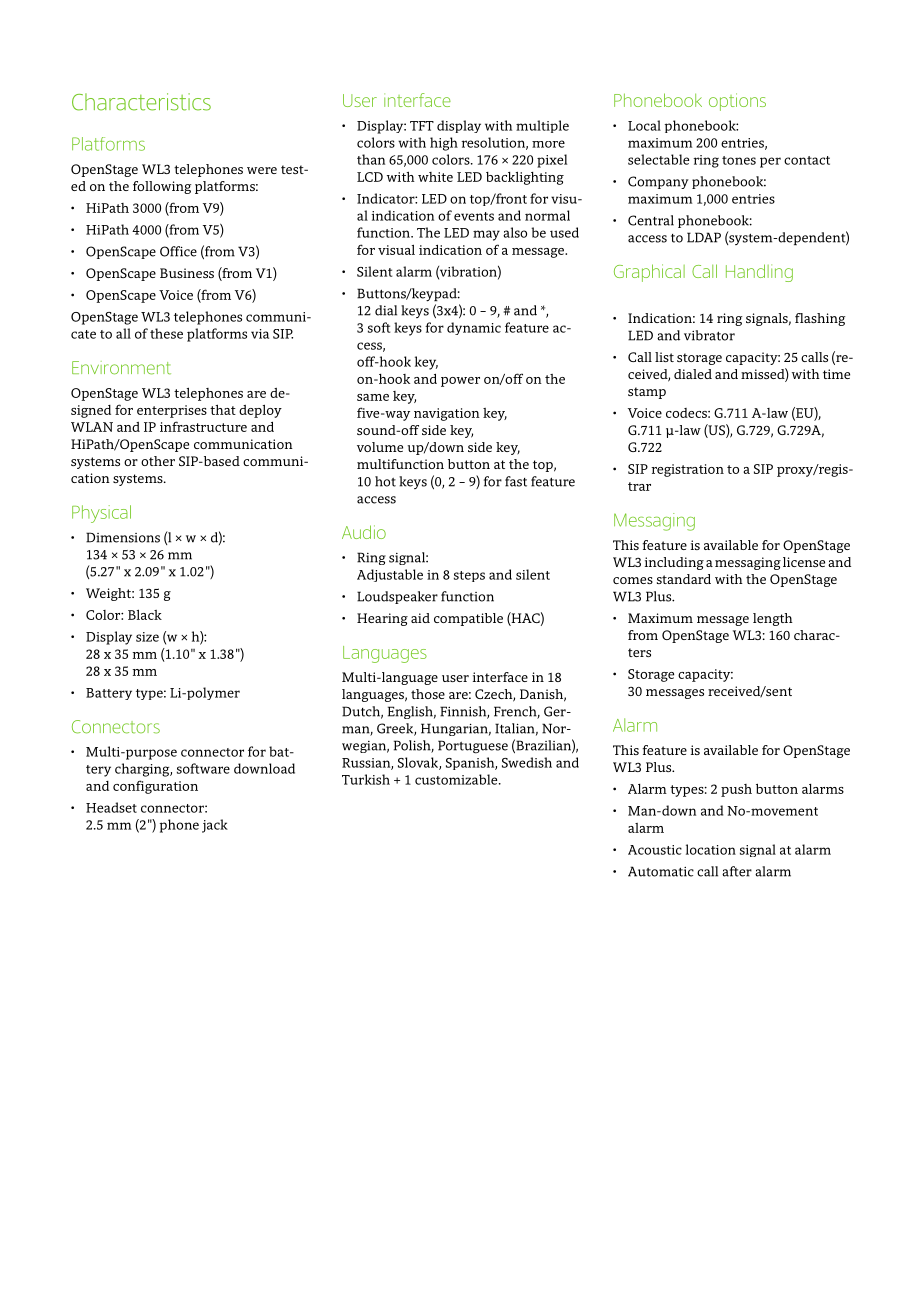 The height and width of the page is (1308, 924). I want to click on options, so click(737, 102).
